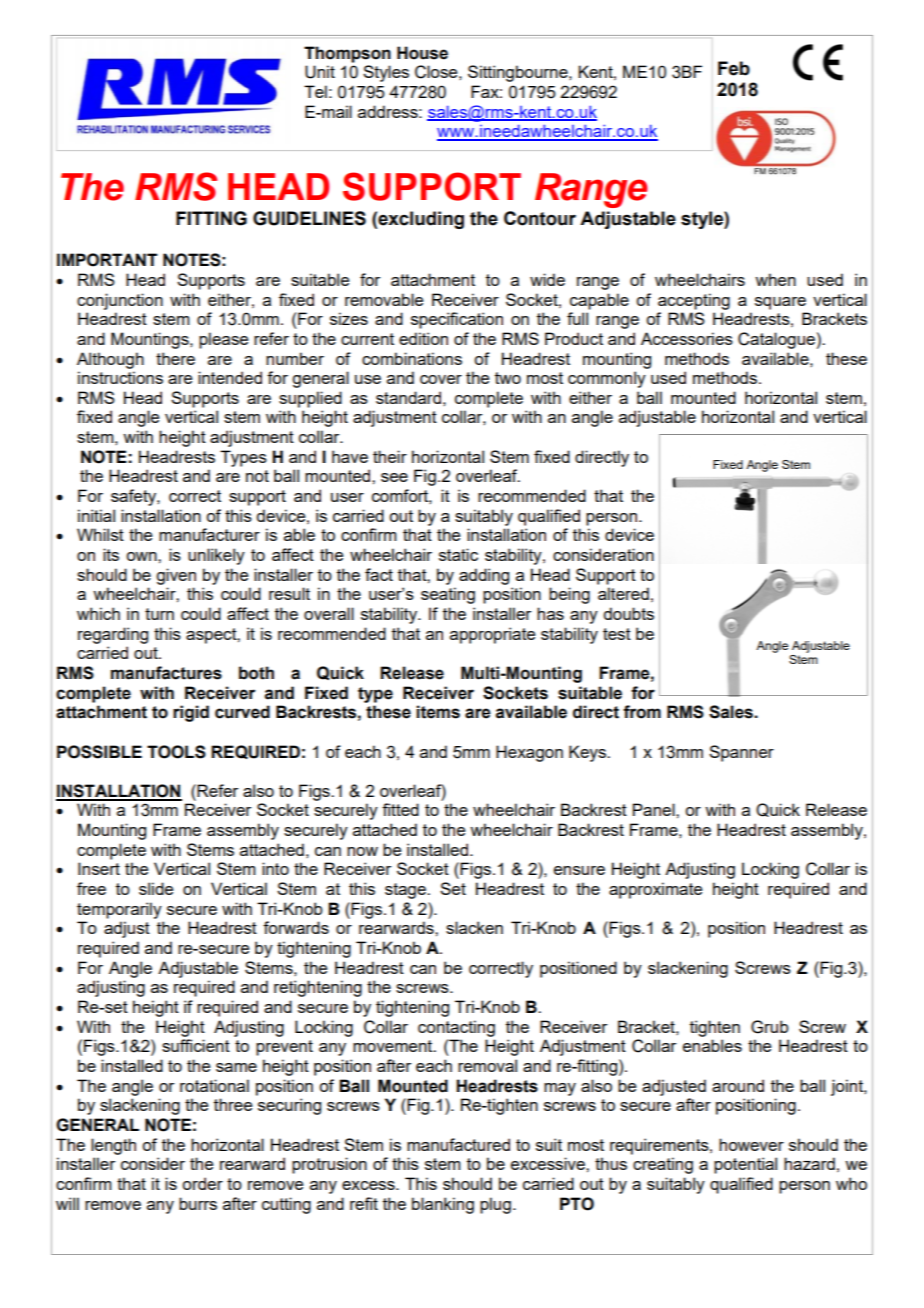  I want to click on Feb, so click(734, 68).
